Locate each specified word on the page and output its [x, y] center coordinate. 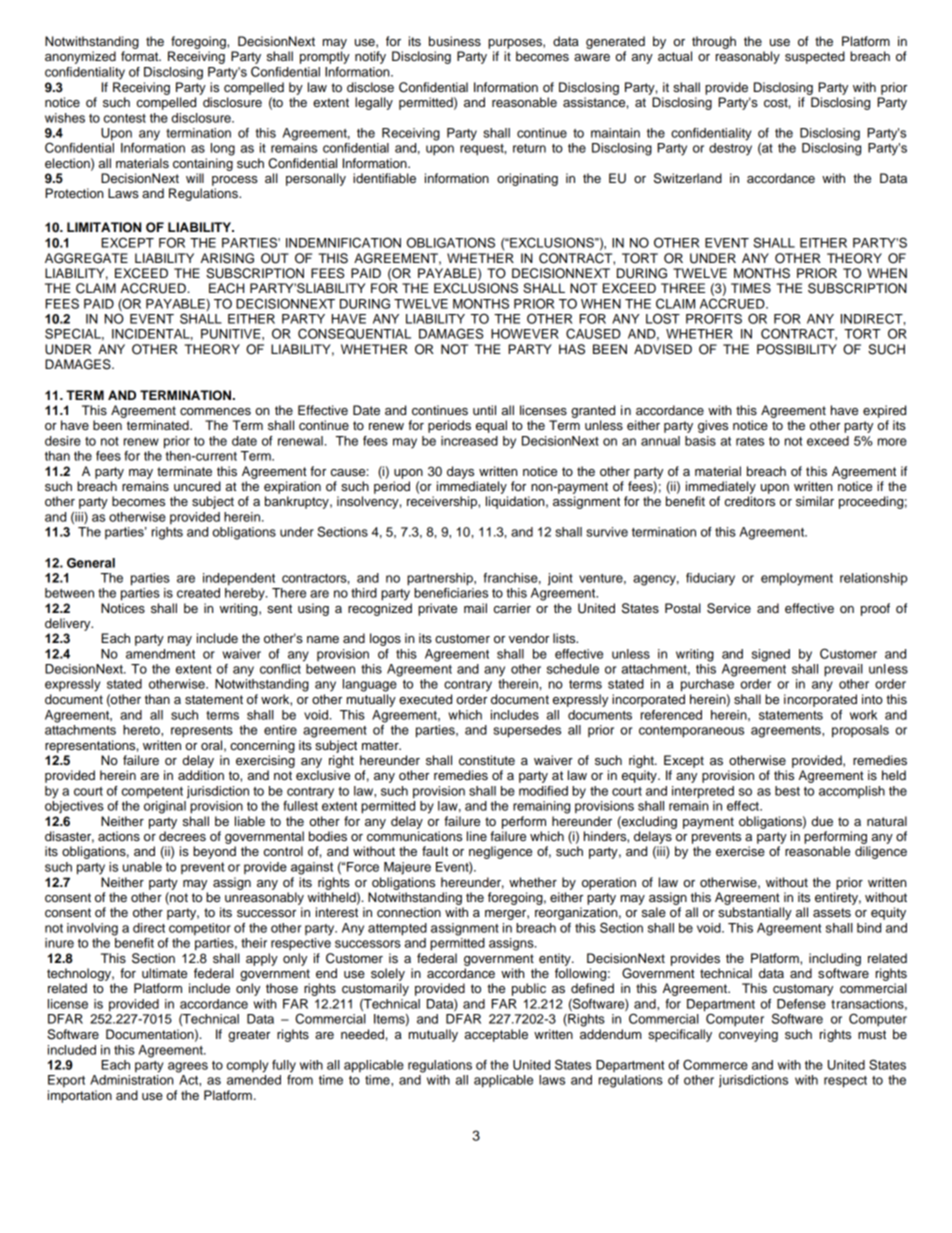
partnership [441, 579]
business [455, 41]
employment [797, 579]
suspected [815, 57]
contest [125, 118]
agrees [188, 1067]
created [198, 593]
